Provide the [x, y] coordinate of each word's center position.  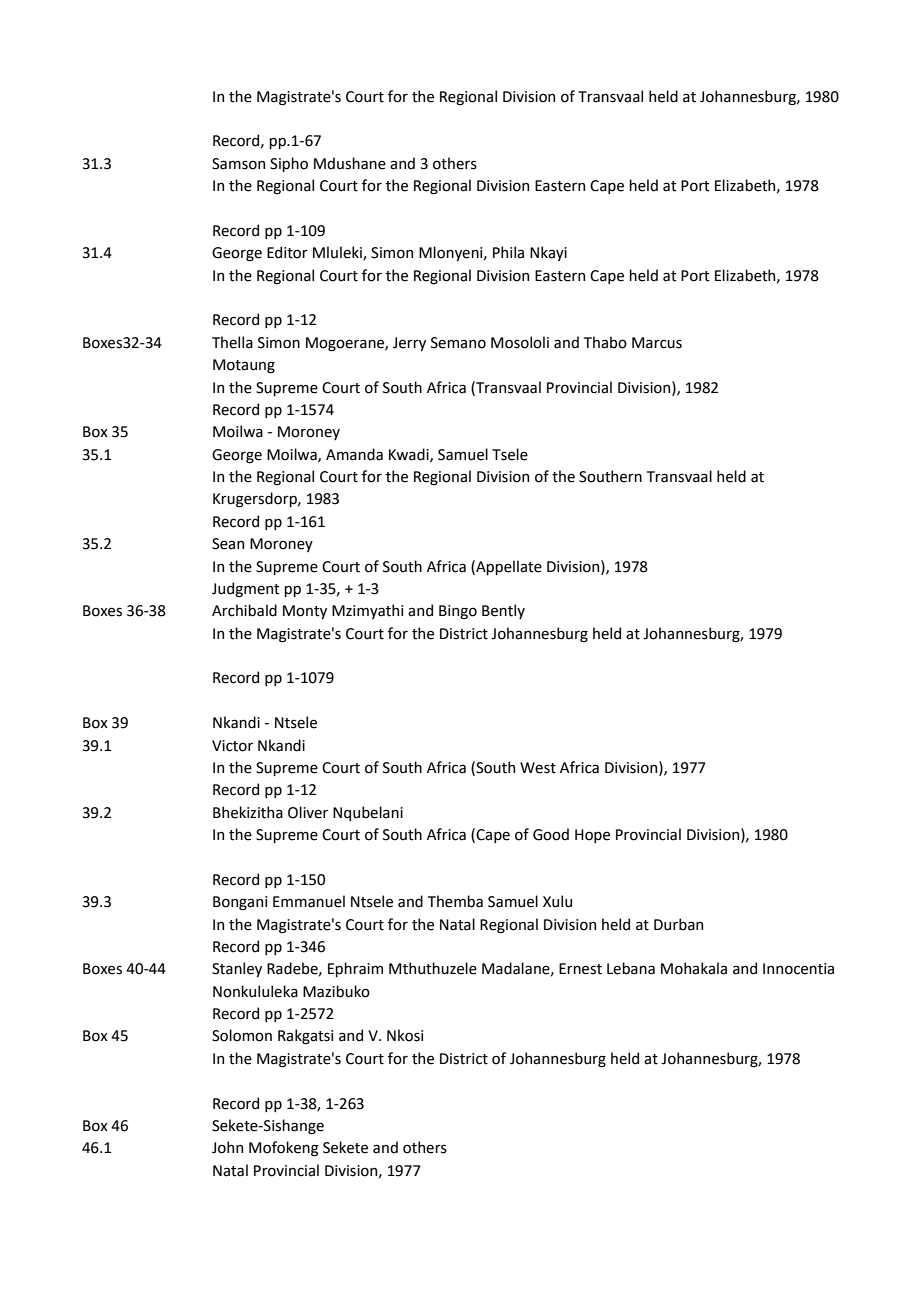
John [227, 1147]
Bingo [458, 612]
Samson [238, 164]
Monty [305, 612]
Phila [508, 252]
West [538, 768]
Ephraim [355, 969]
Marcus [657, 343]
